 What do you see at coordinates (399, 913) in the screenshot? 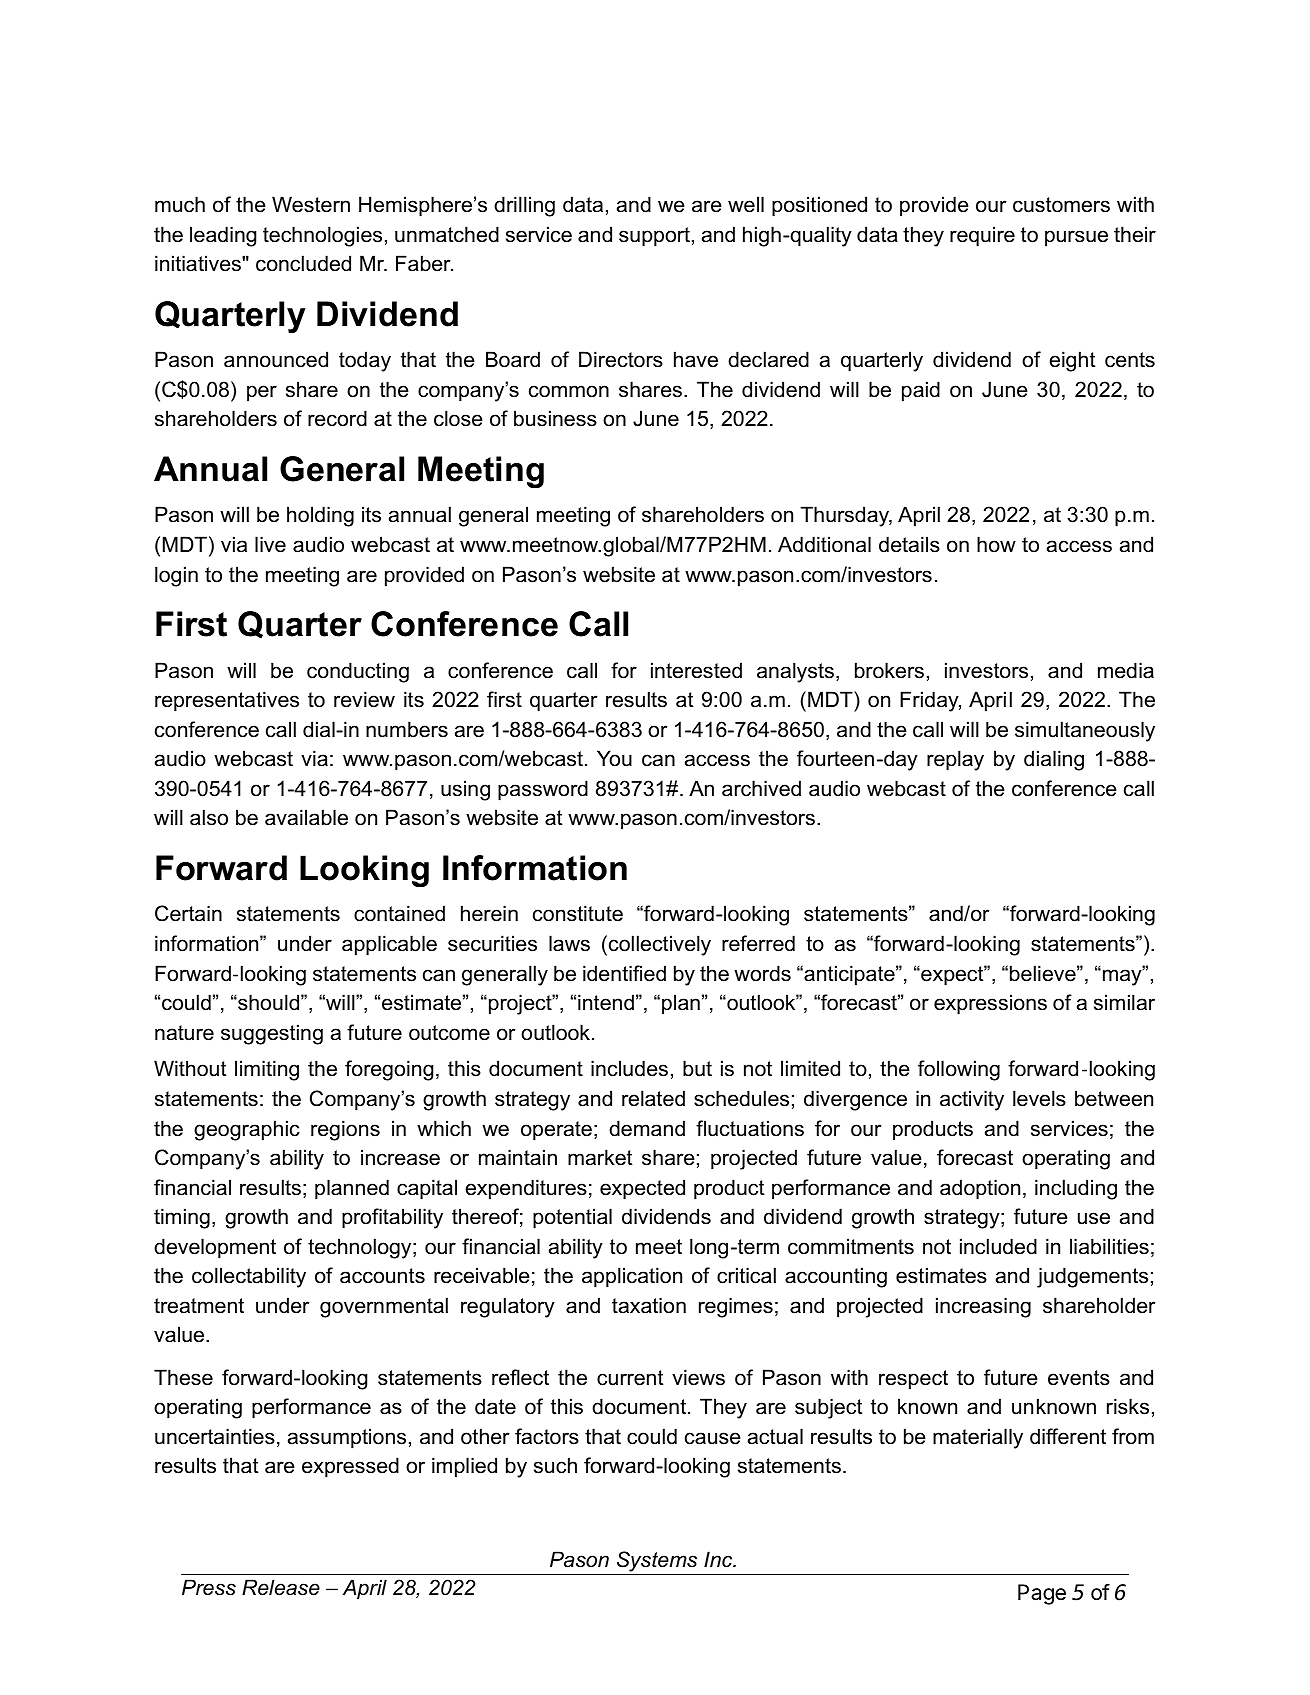
I see `contained` at bounding box center [399, 913].
